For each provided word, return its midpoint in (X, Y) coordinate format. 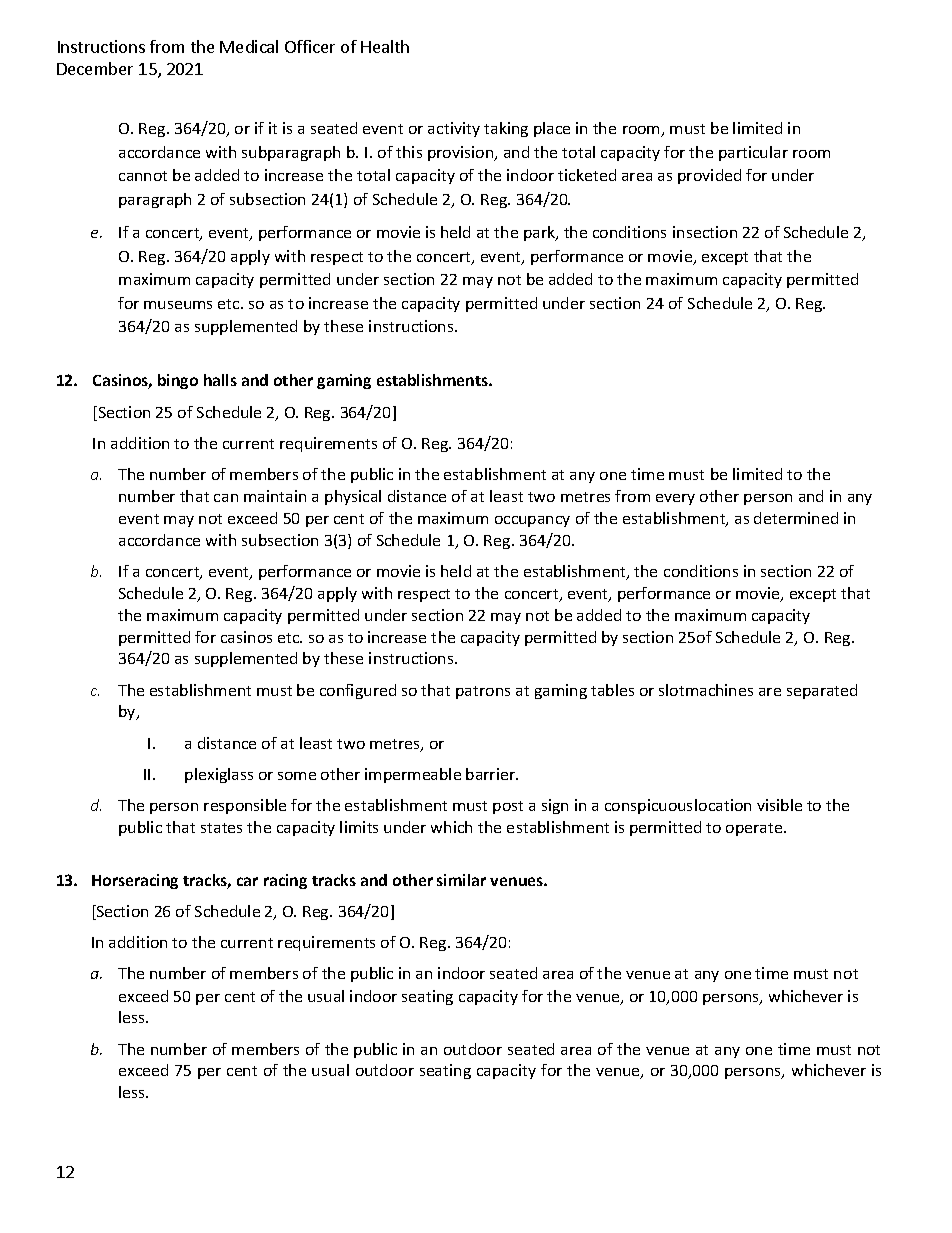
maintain (275, 496)
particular (753, 153)
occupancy (532, 521)
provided (709, 176)
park (541, 233)
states (221, 828)
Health (385, 46)
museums (178, 305)
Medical (249, 46)
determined (796, 518)
